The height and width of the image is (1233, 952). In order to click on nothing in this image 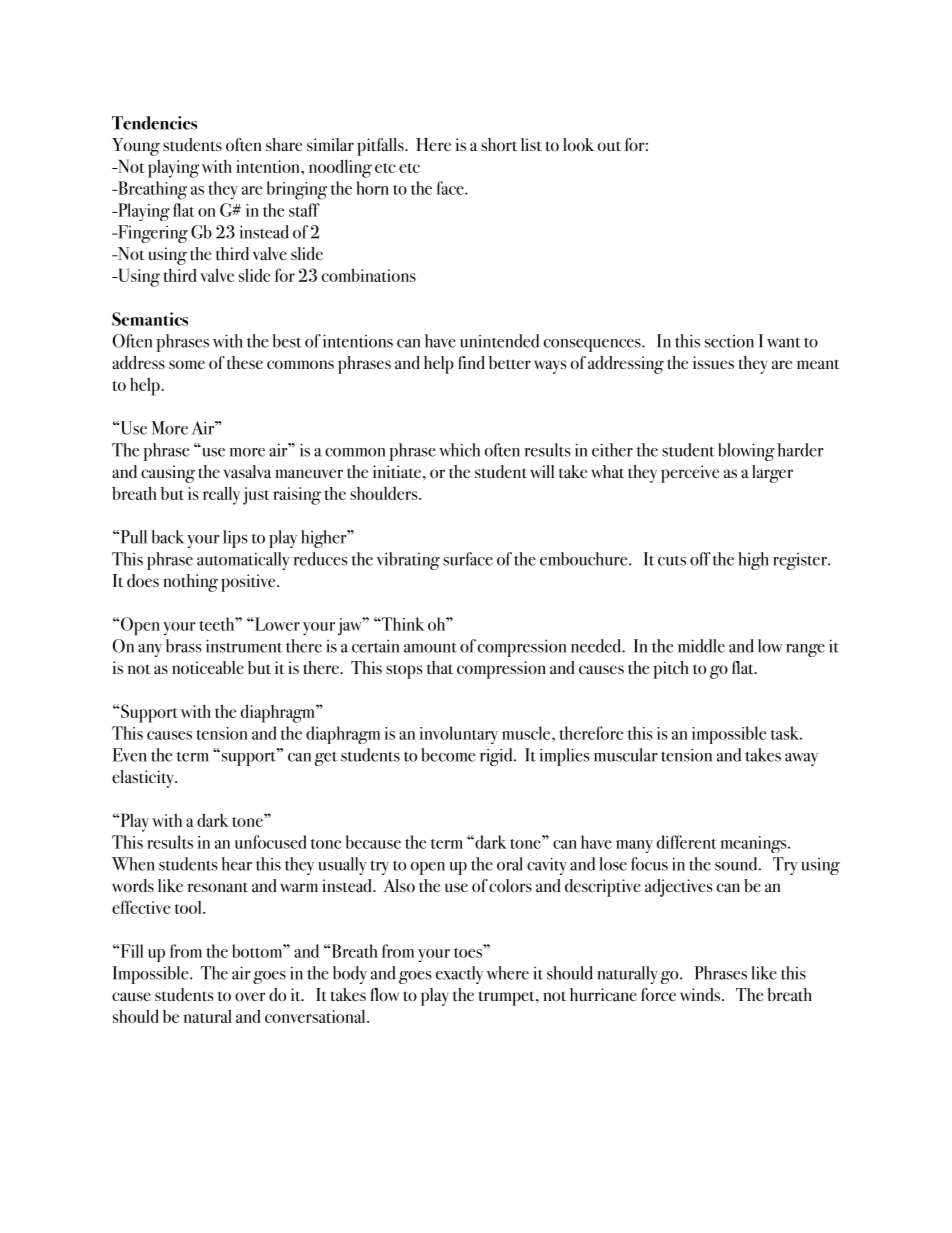, I will do `click(190, 583)`.
